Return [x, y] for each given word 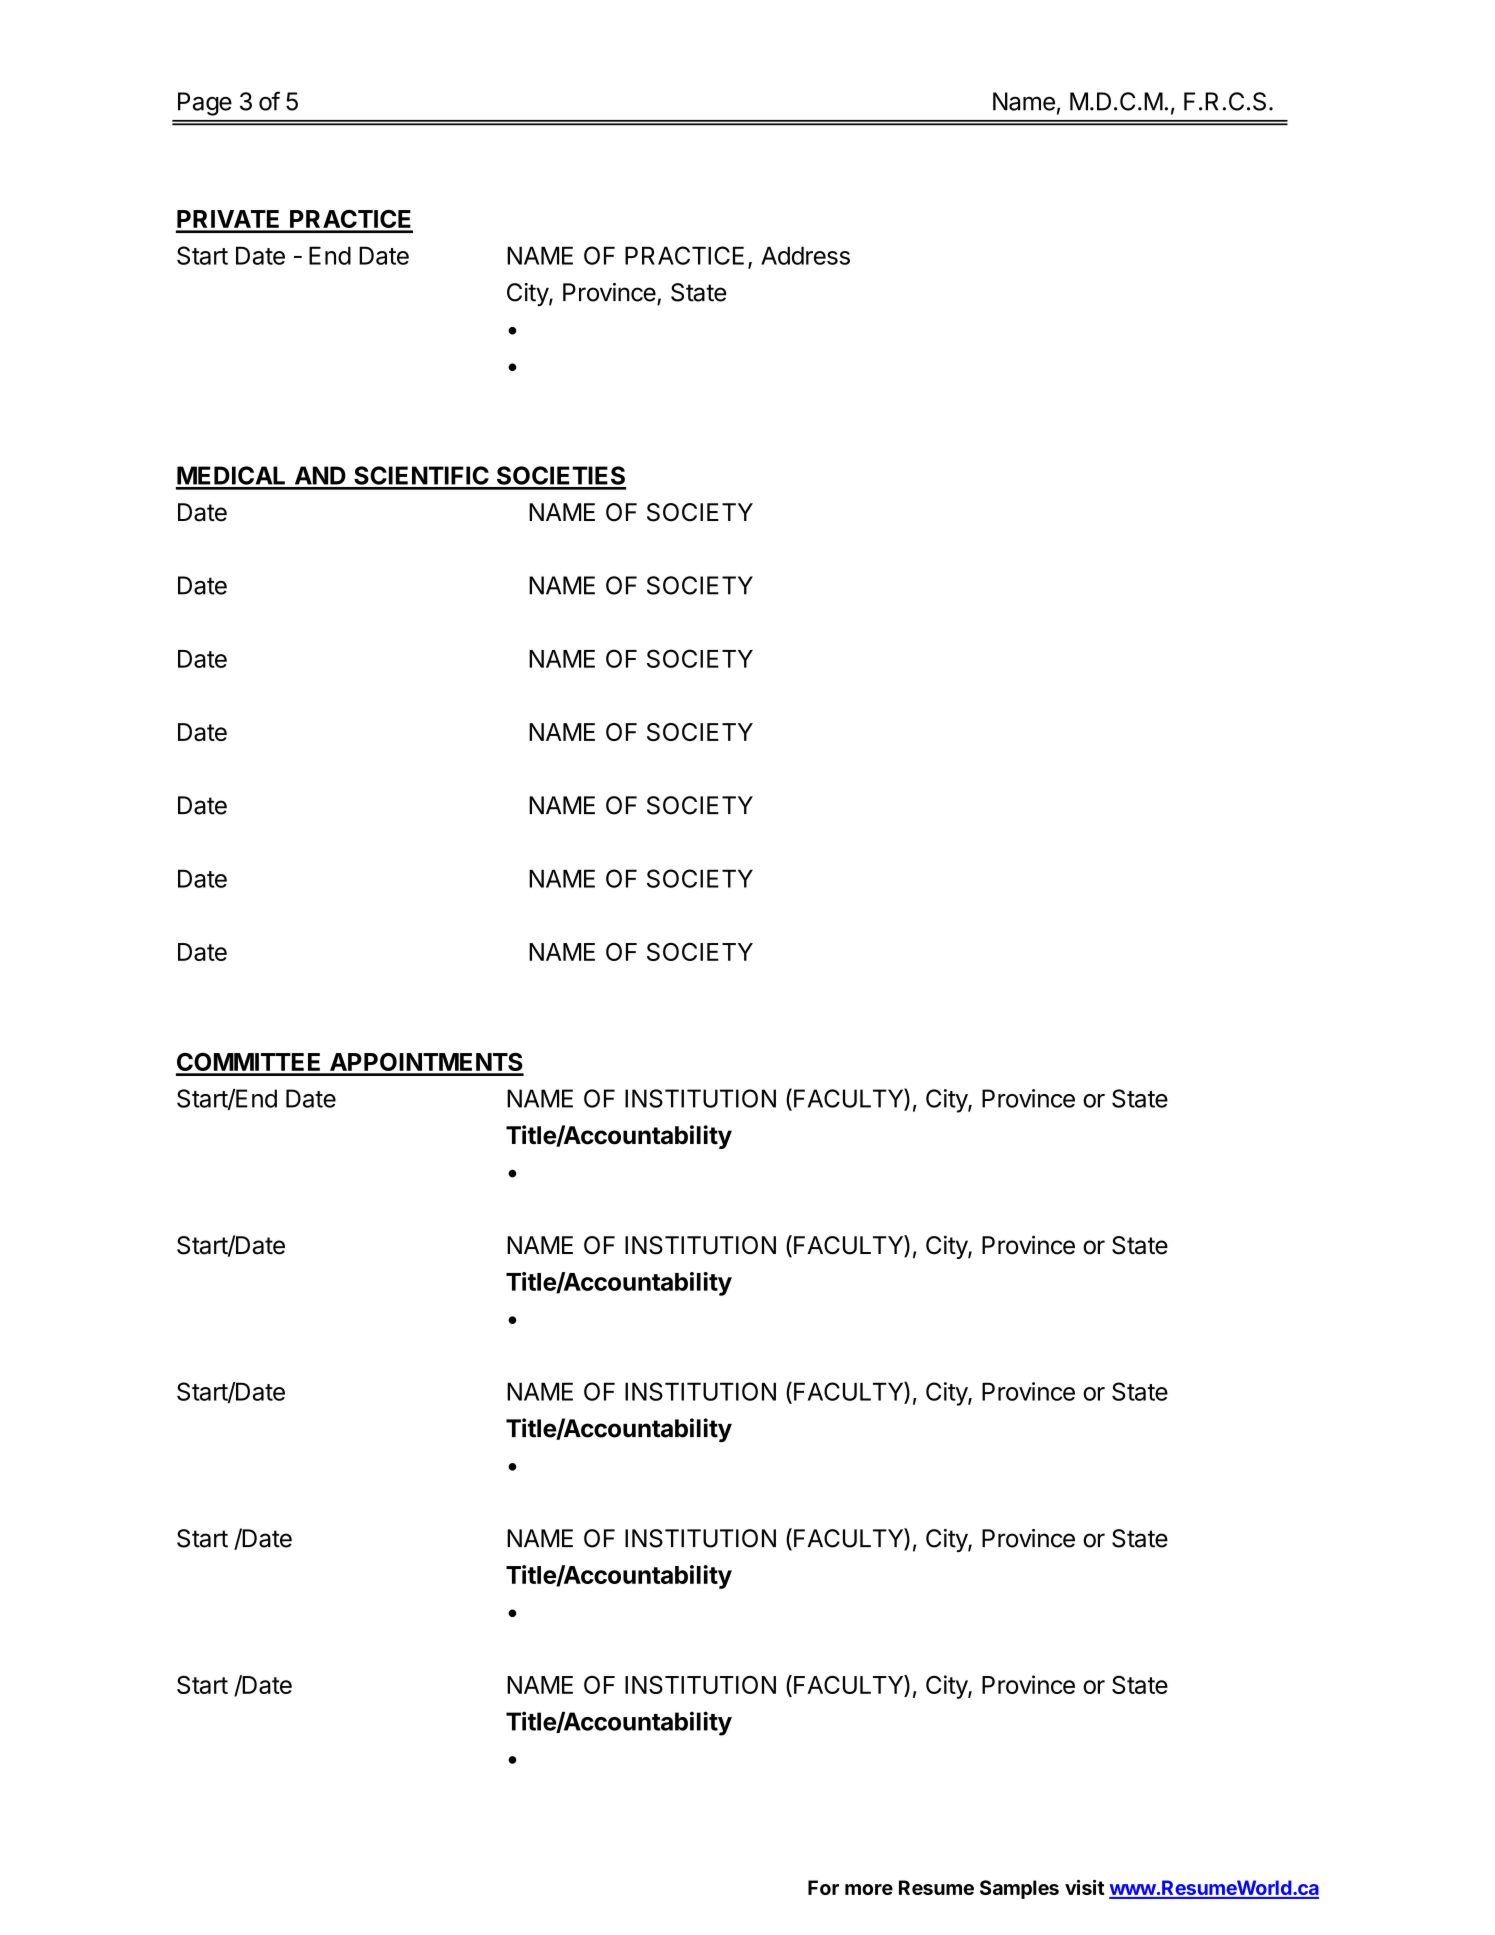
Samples [1019, 1889]
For [823, 1887]
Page [205, 104]
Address [805, 255]
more [869, 1889]
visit [1085, 1887]
